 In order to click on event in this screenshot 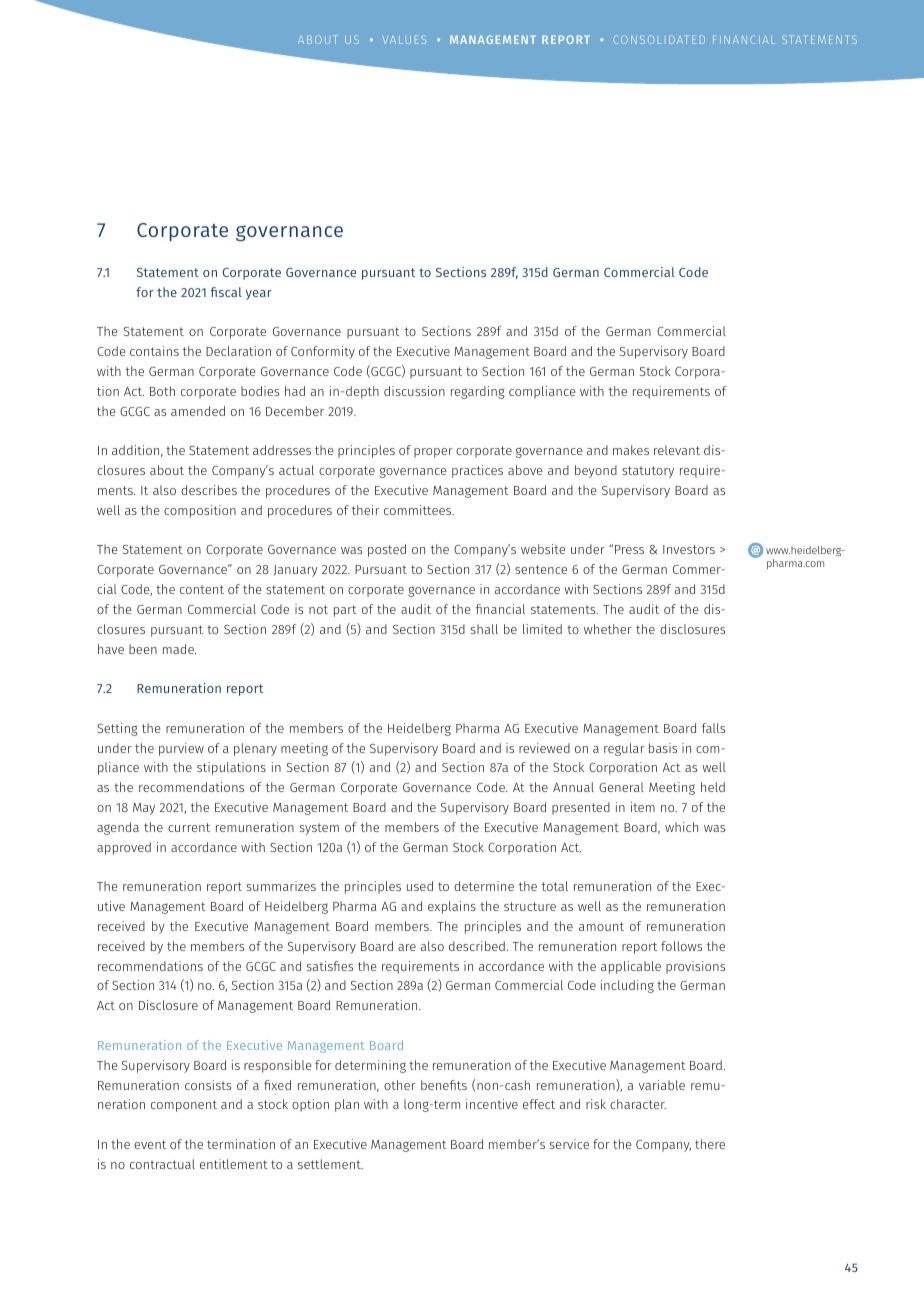, I will do `click(150, 1144)`.
